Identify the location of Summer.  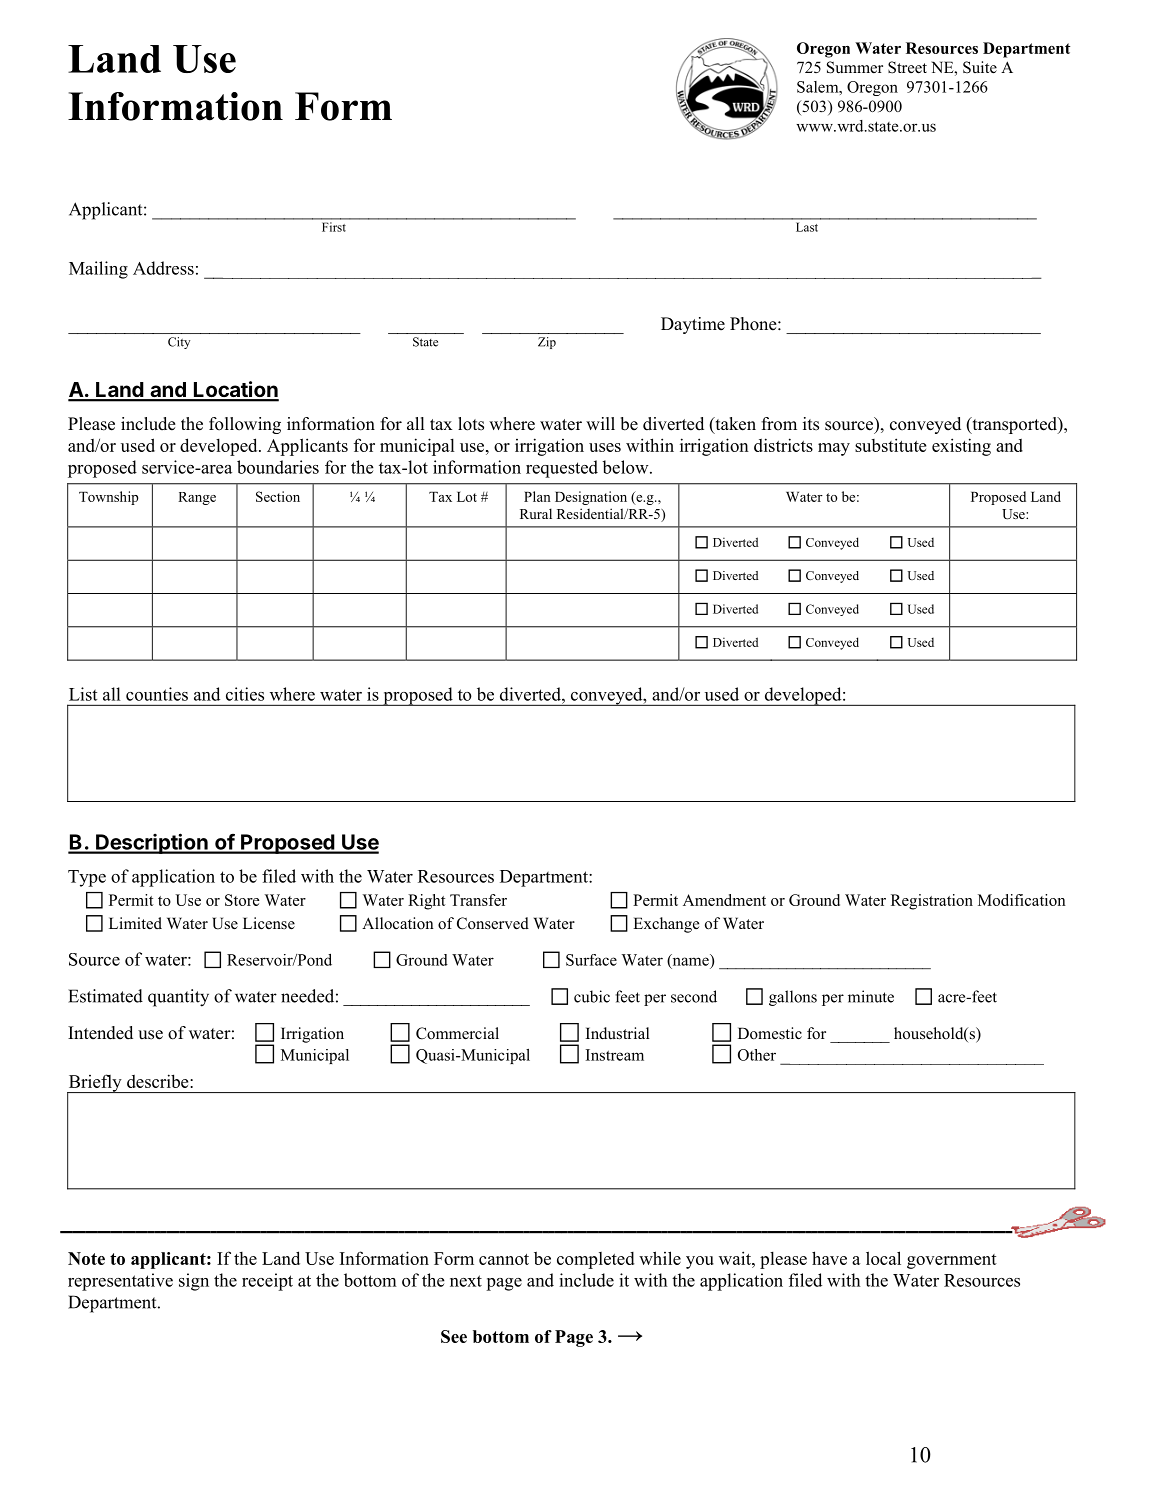
(855, 67).
